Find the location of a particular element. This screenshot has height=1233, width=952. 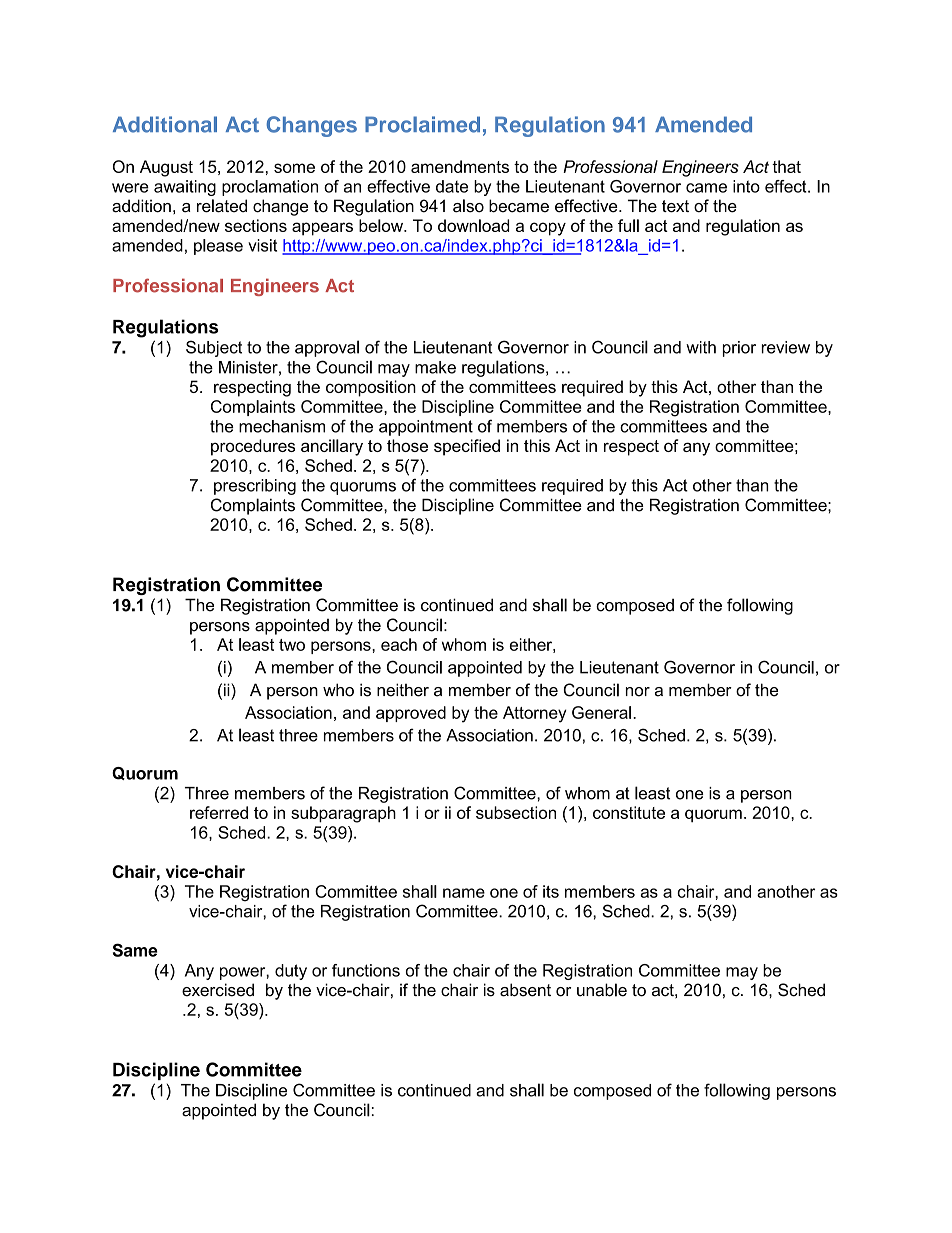

exercised is located at coordinates (218, 990).
